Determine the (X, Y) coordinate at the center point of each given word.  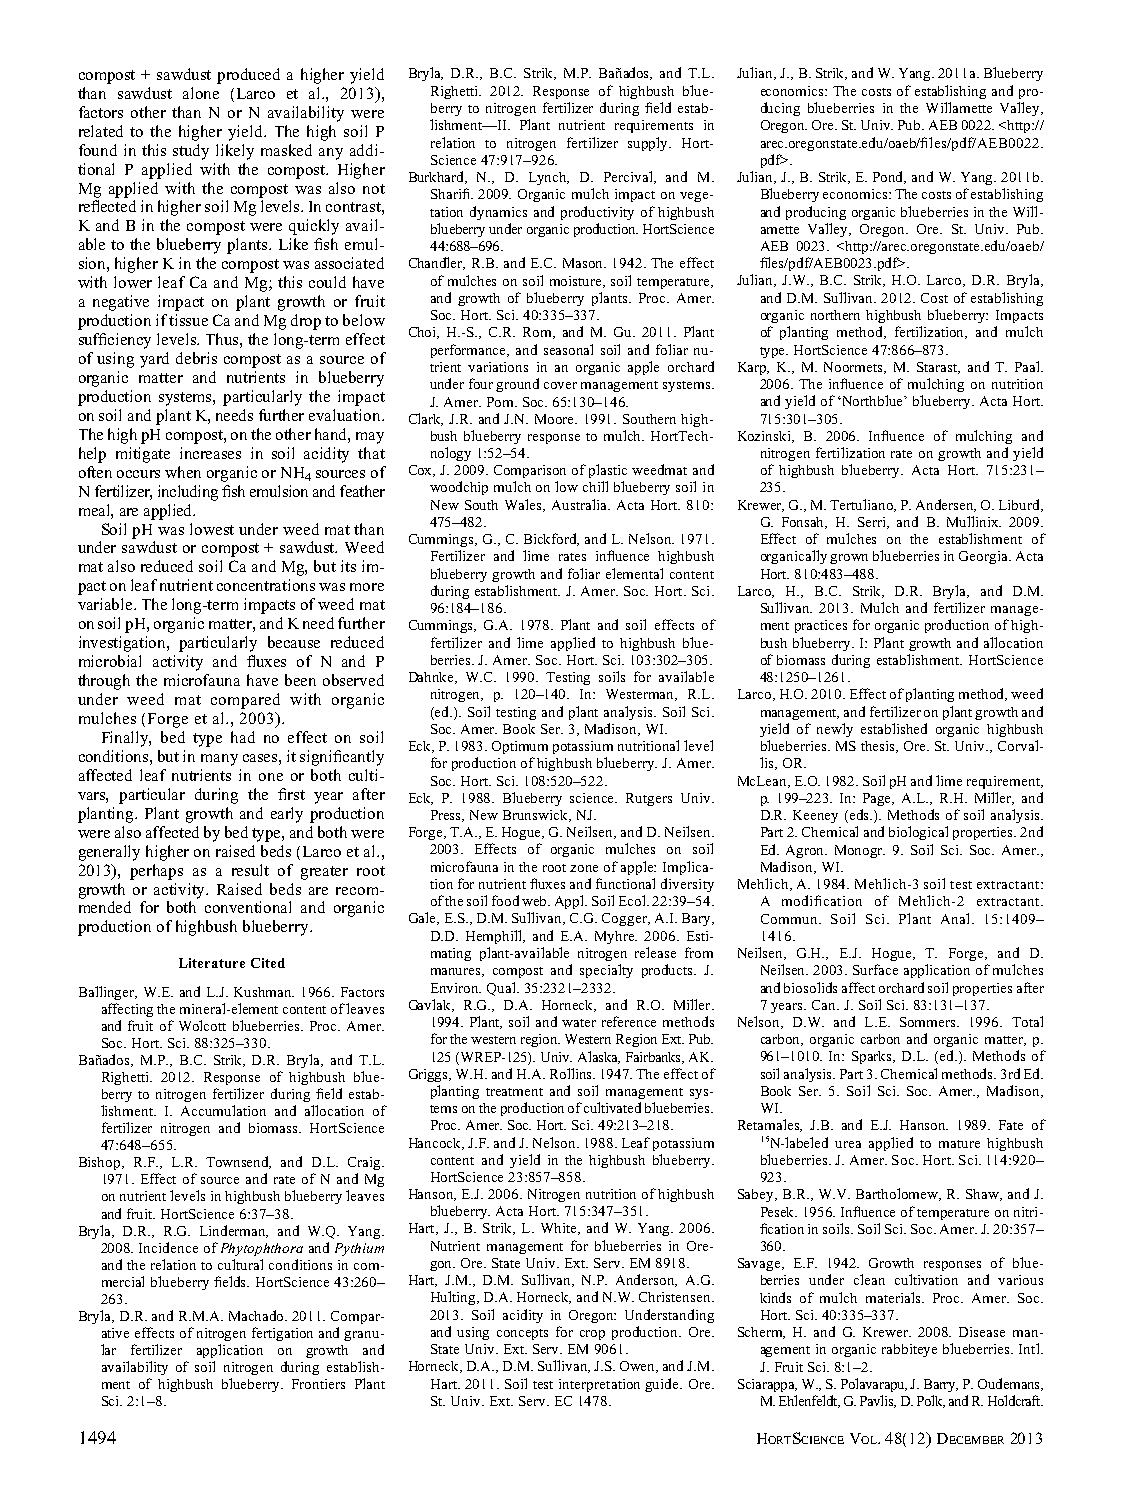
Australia (581, 504)
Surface (875, 969)
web (536, 901)
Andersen (946, 505)
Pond (889, 177)
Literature (212, 963)
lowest (212, 529)
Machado (258, 1315)
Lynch (549, 178)
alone (201, 93)
